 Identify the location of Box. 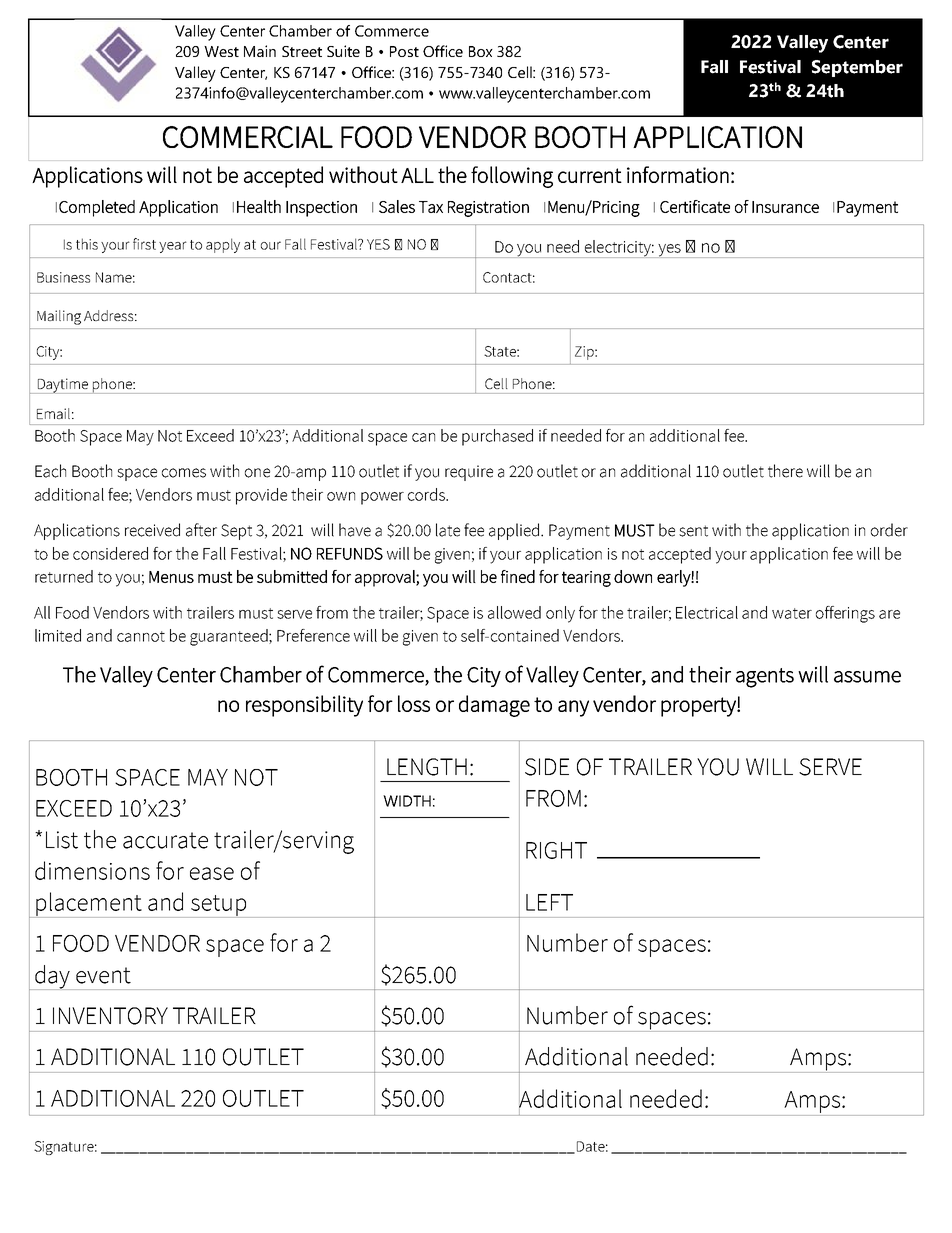
(481, 51).
